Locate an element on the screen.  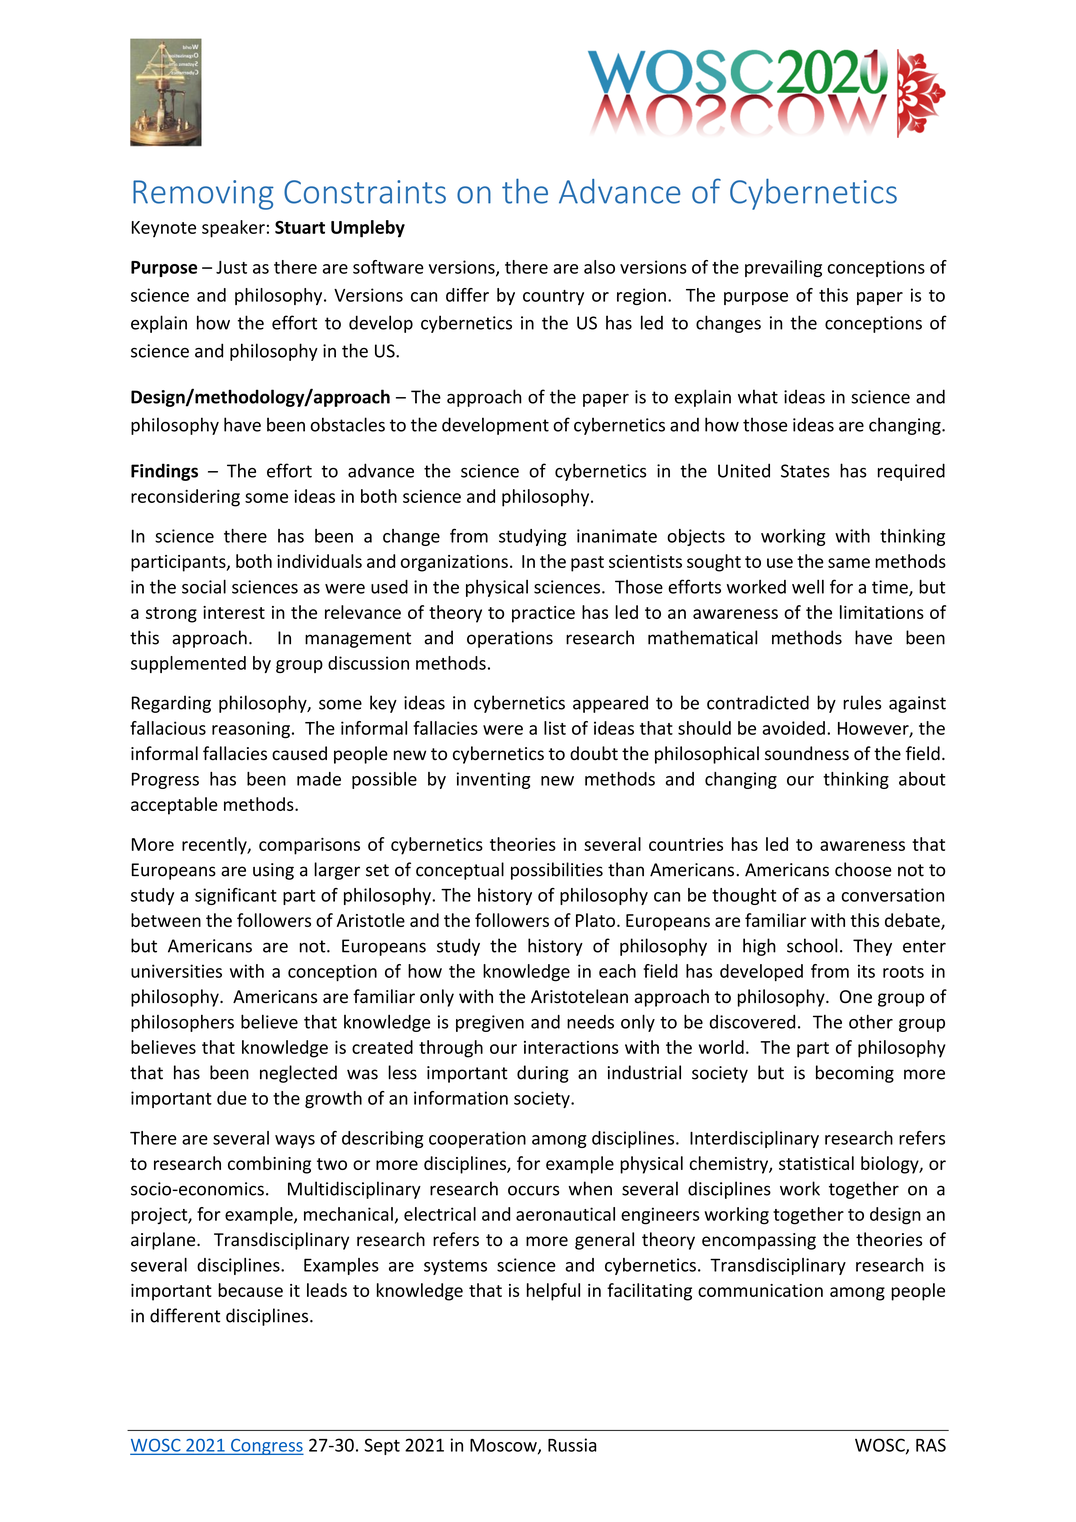
RAS is located at coordinates (931, 1445).
